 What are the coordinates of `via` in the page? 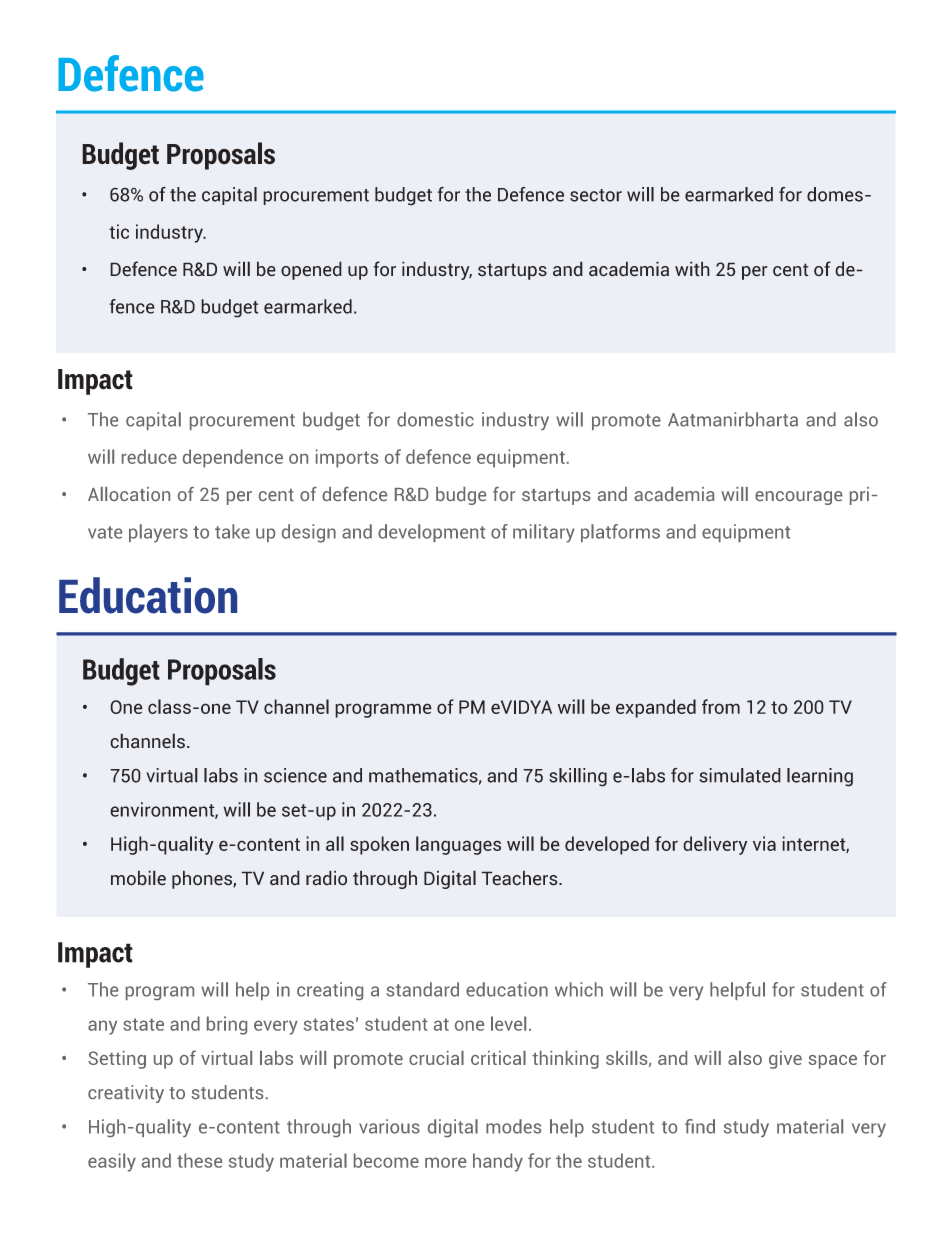 It's located at (764, 843).
